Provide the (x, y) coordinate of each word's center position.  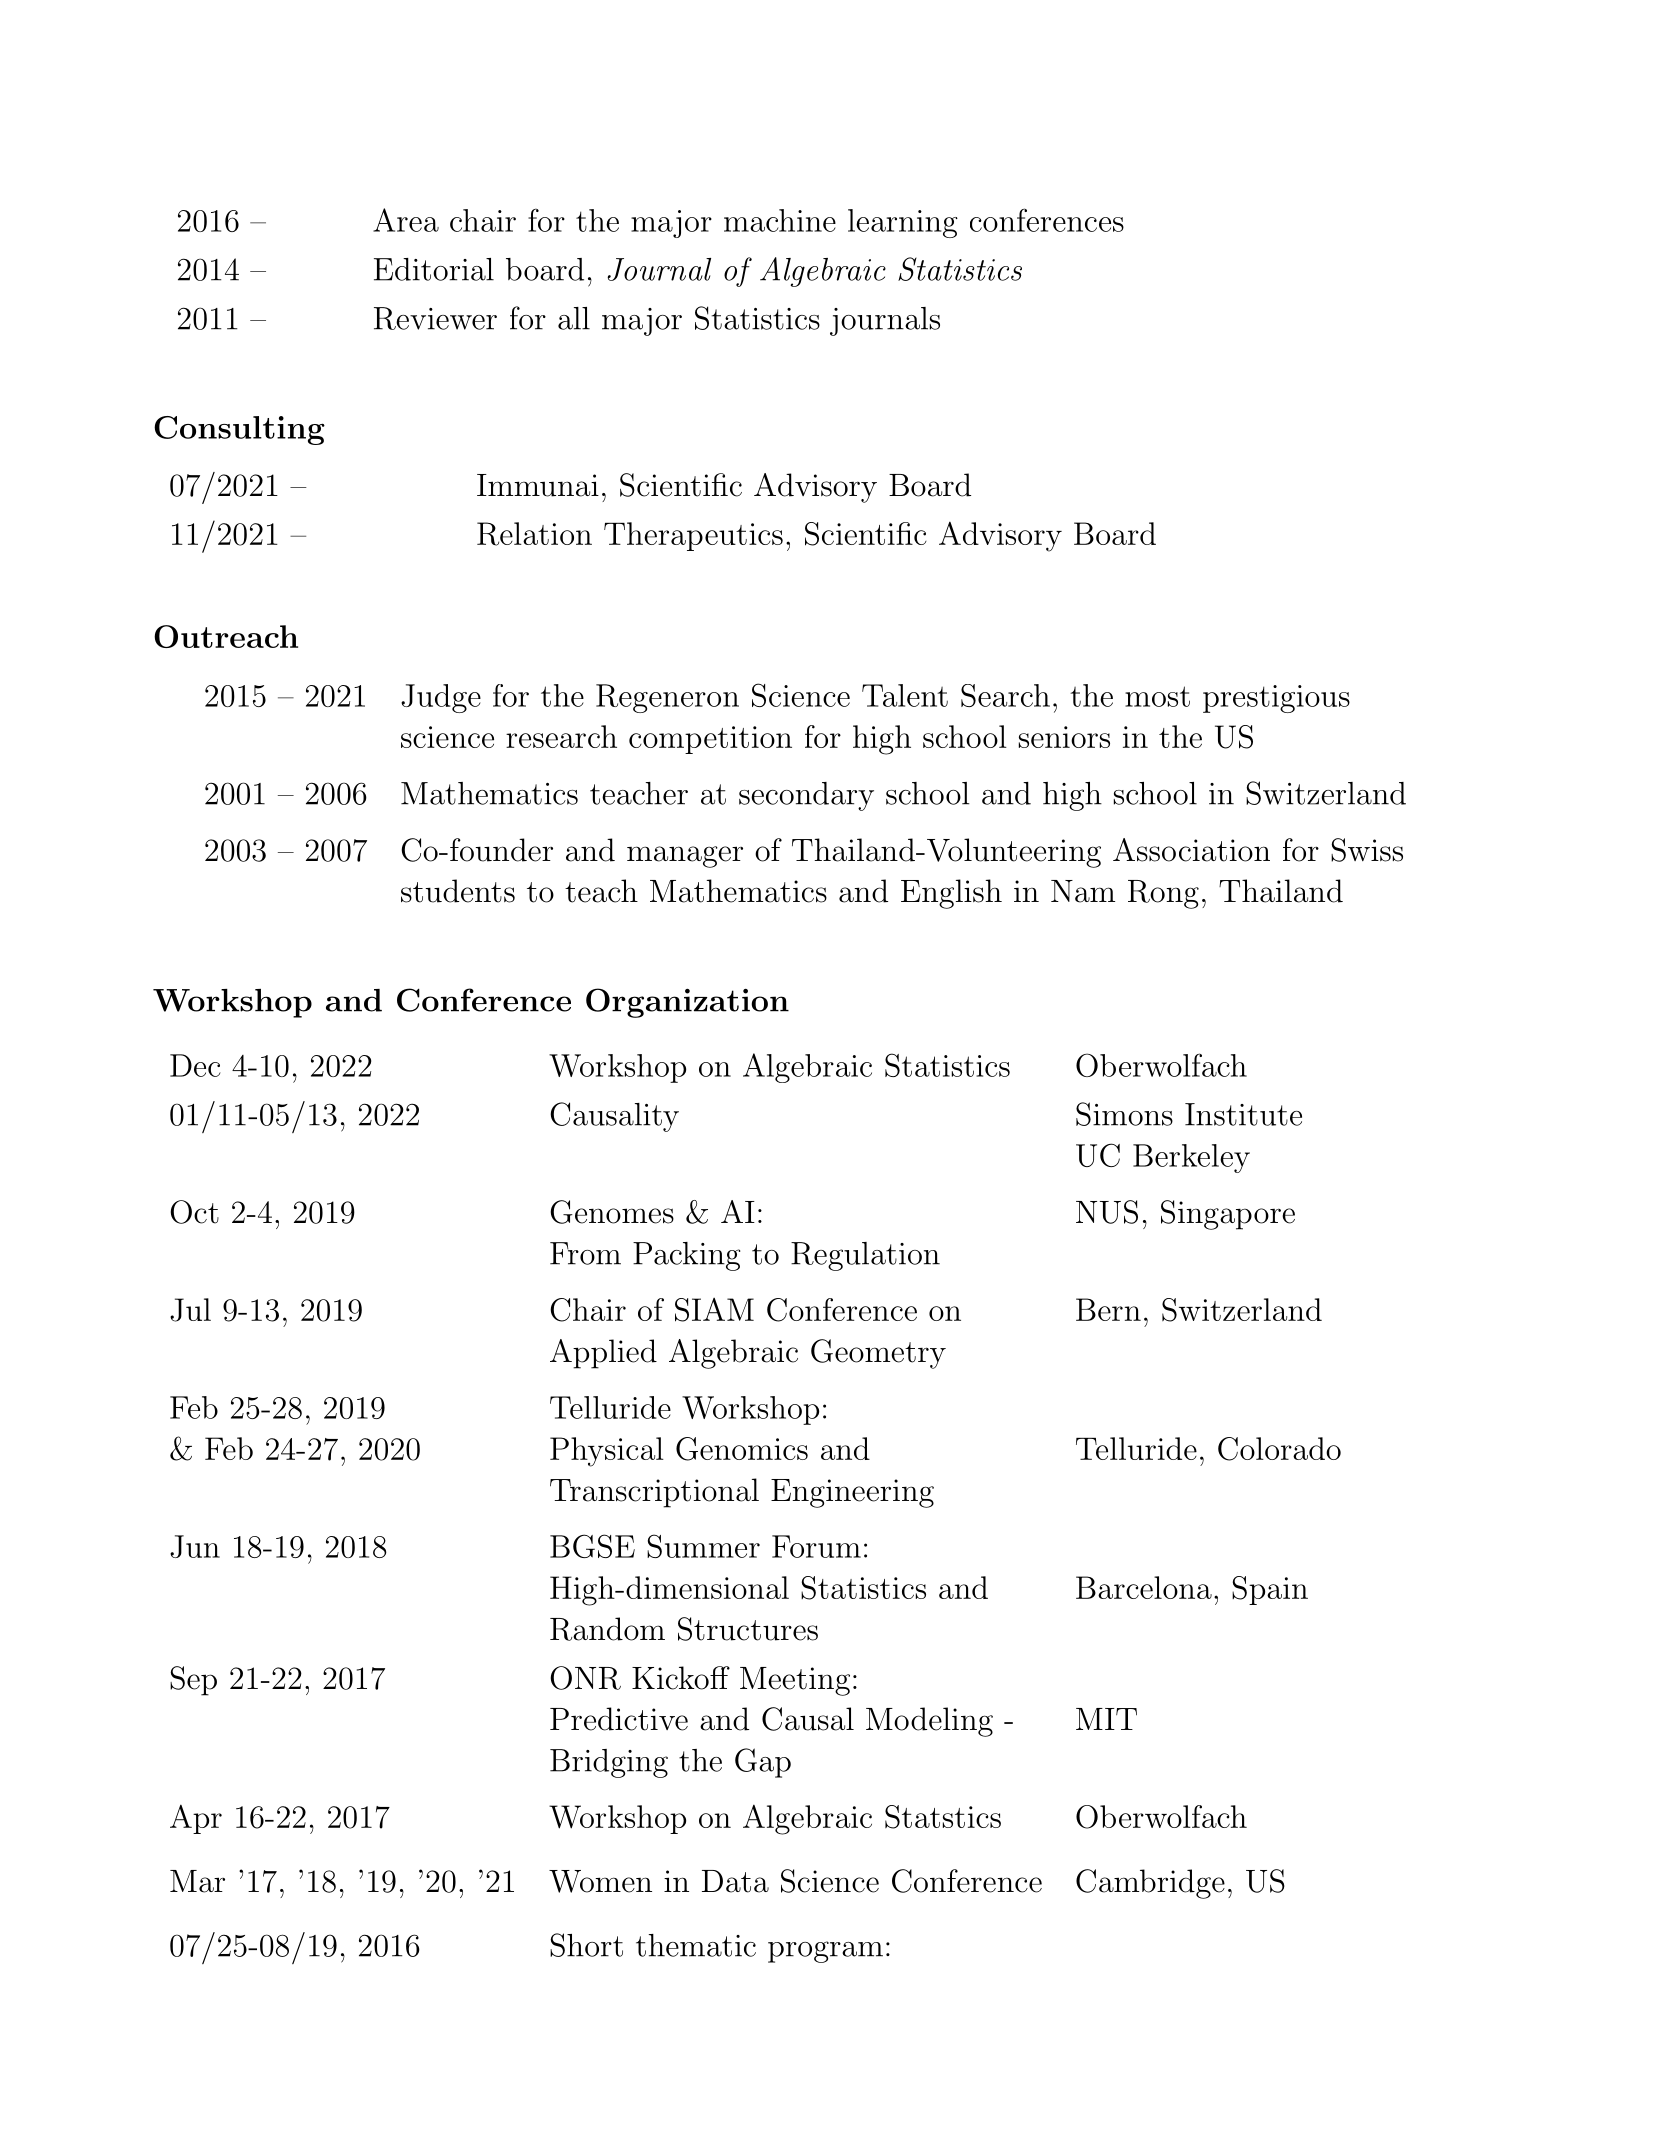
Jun (195, 1546)
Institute (1243, 1114)
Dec (195, 1065)
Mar (197, 1881)
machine (780, 220)
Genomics (742, 1449)
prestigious (1276, 699)
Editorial (434, 269)
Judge (441, 698)
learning (903, 223)
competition (710, 740)
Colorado (1279, 1449)
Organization (687, 1003)
